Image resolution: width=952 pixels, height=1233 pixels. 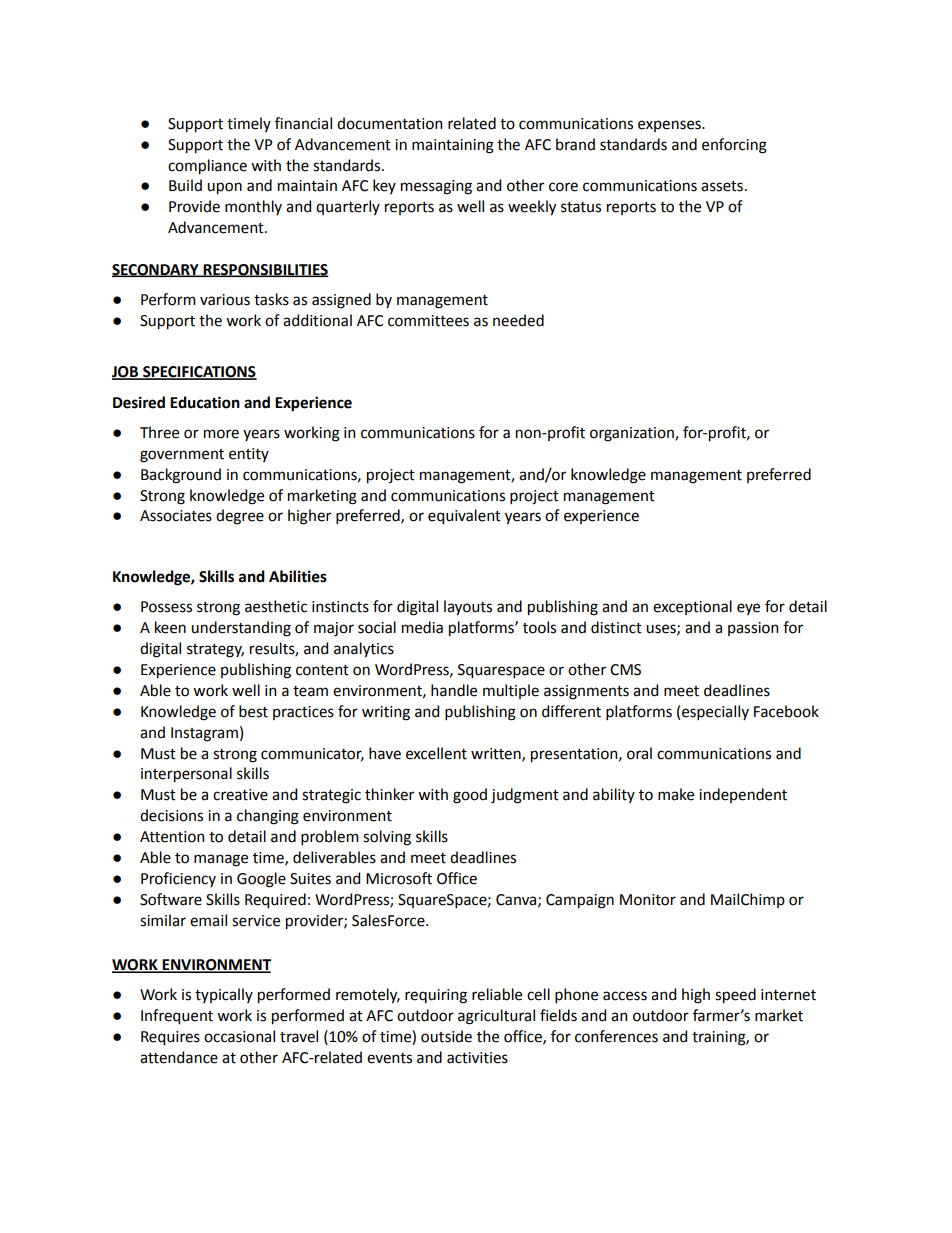 What do you see at coordinates (204, 734) in the image?
I see `Instagram` at bounding box center [204, 734].
